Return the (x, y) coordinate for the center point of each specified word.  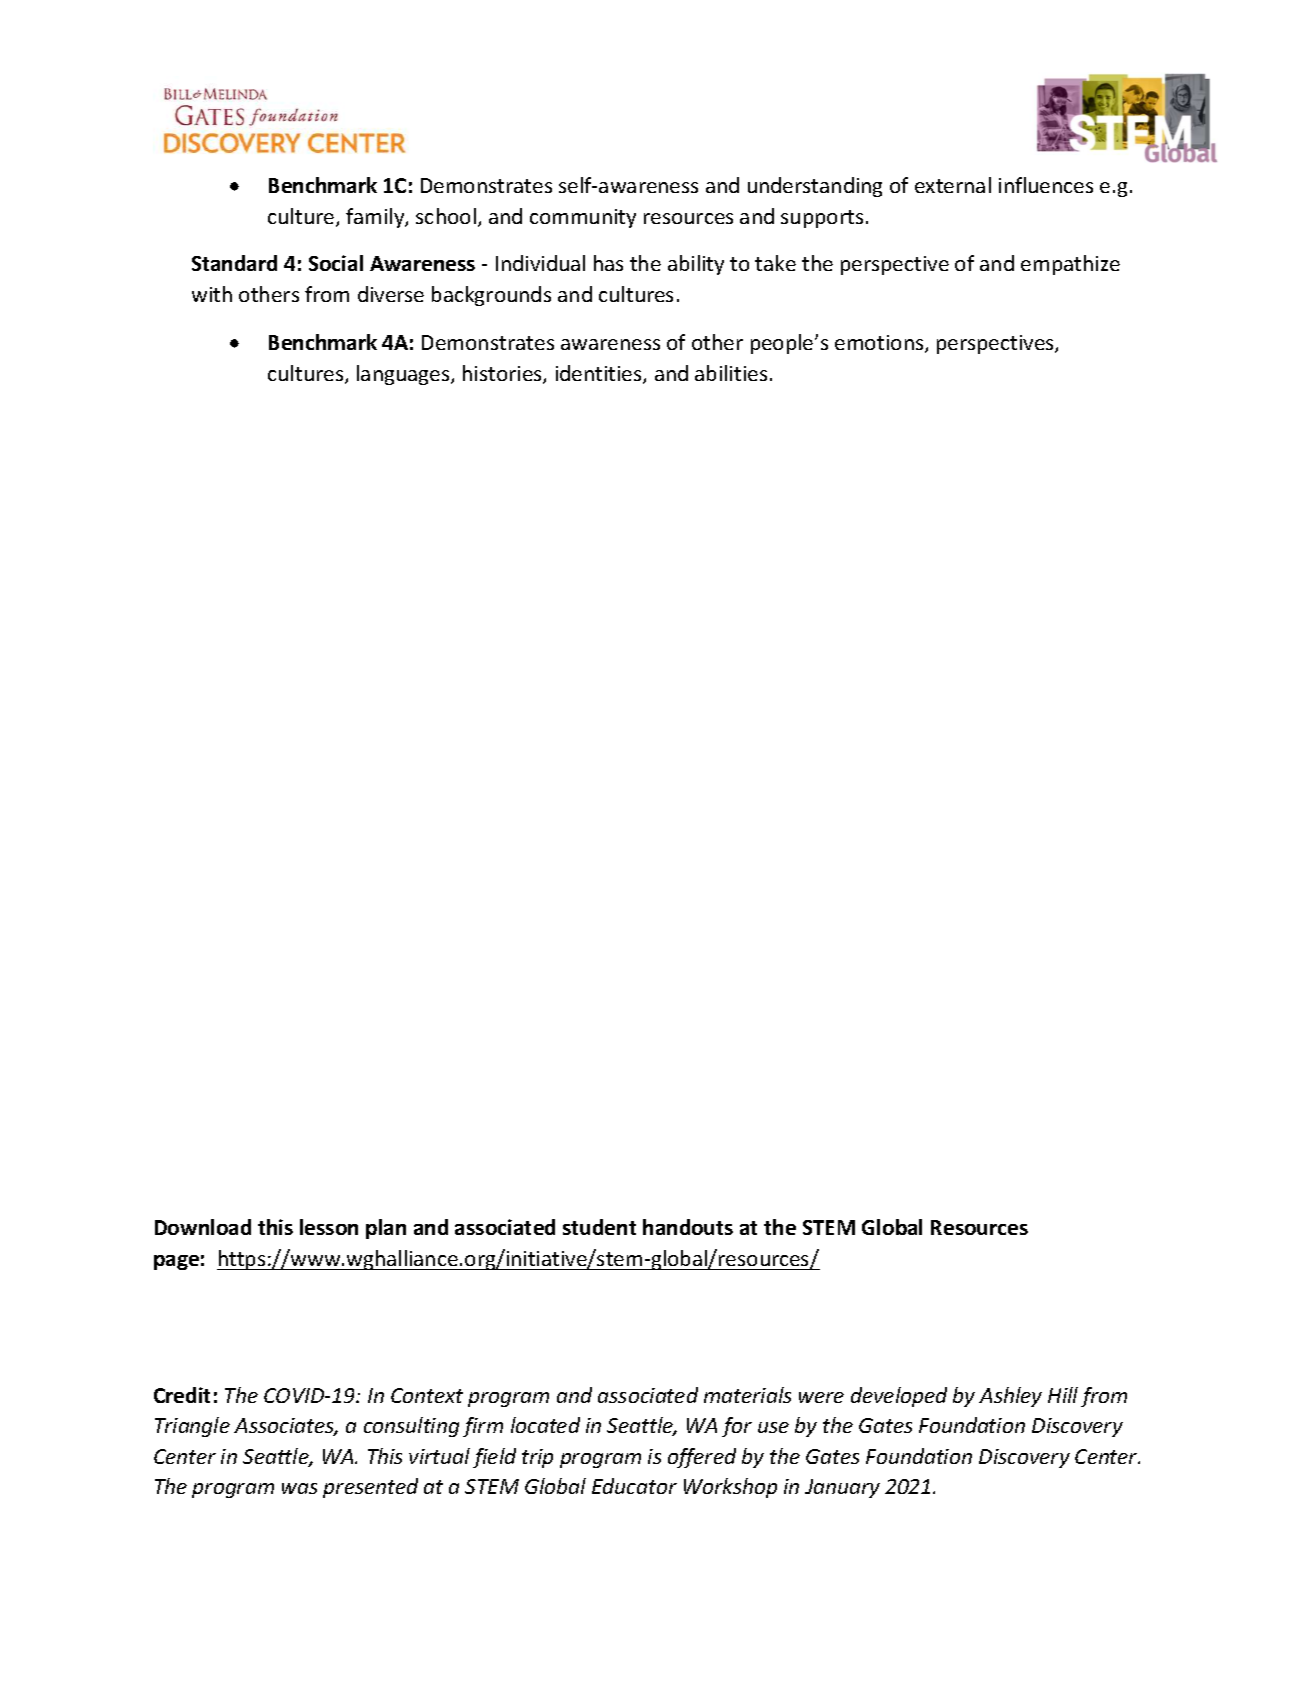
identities (600, 374)
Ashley (1010, 1397)
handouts (688, 1227)
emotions (880, 344)
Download (203, 1227)
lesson (329, 1227)
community (583, 218)
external (953, 185)
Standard (234, 263)
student (599, 1227)
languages (404, 375)
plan (386, 1229)
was (299, 1488)
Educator (634, 1486)
